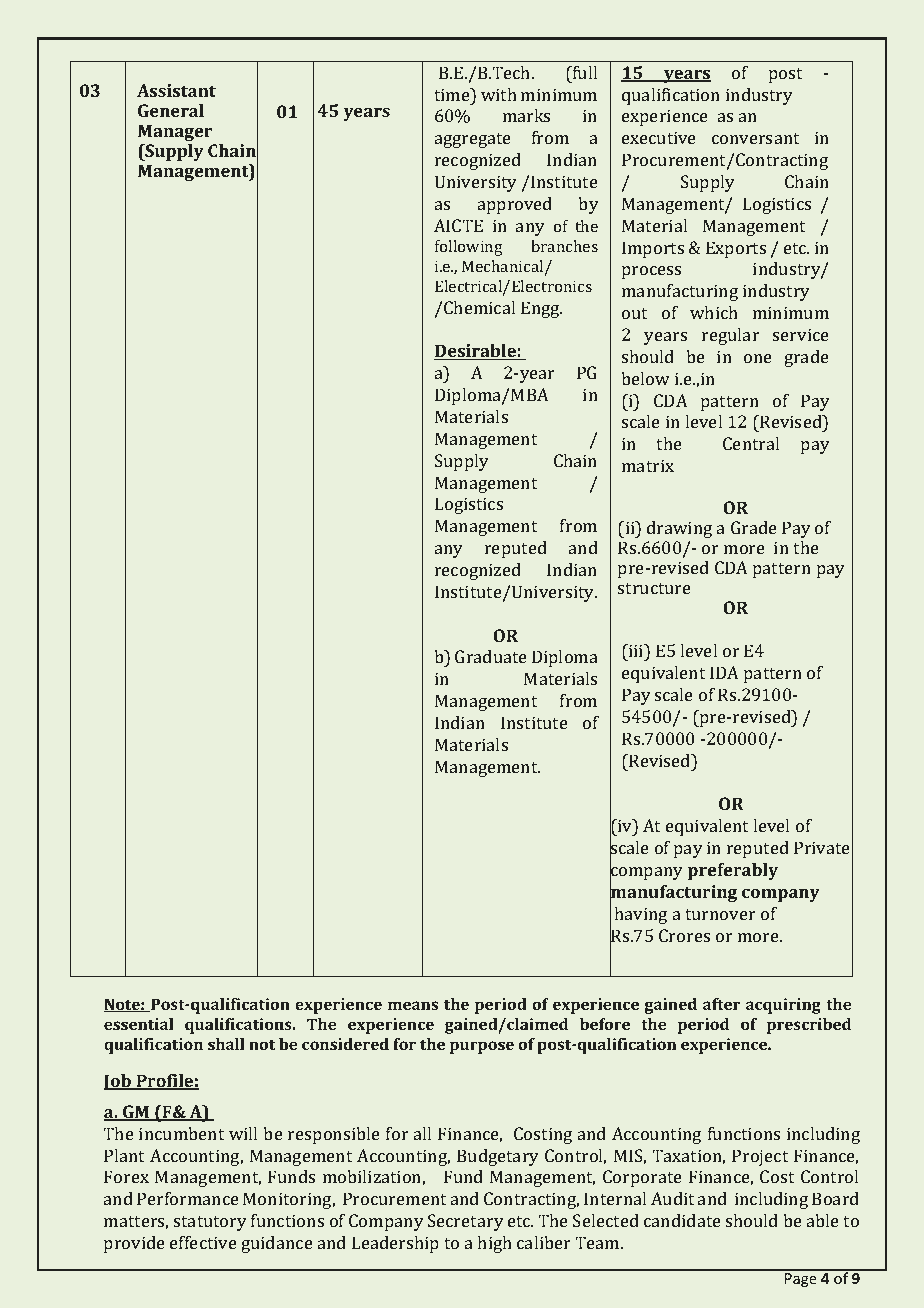  I want to click on General, so click(171, 110).
